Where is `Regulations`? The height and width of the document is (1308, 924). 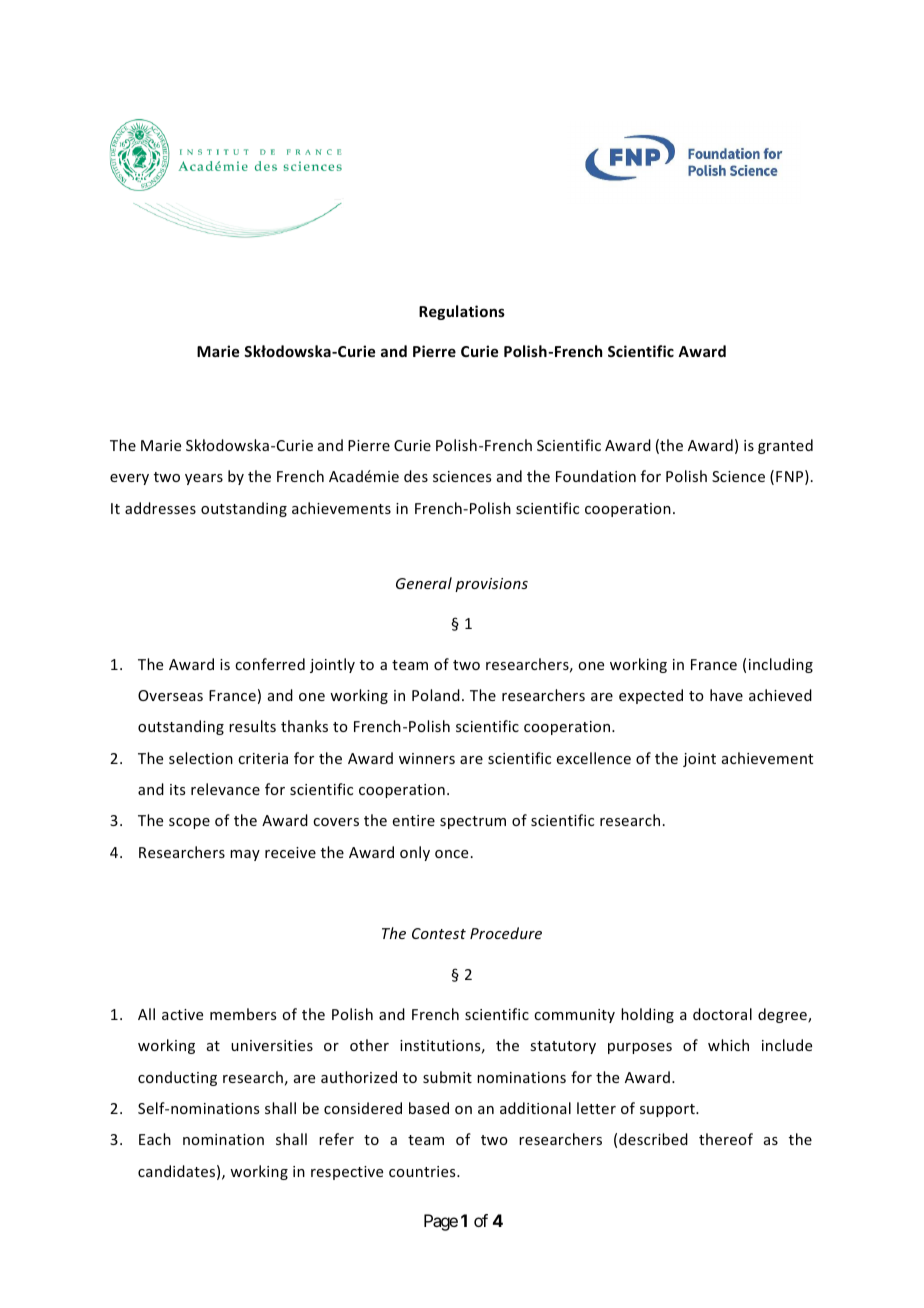
Regulations is located at coordinates (462, 312).
